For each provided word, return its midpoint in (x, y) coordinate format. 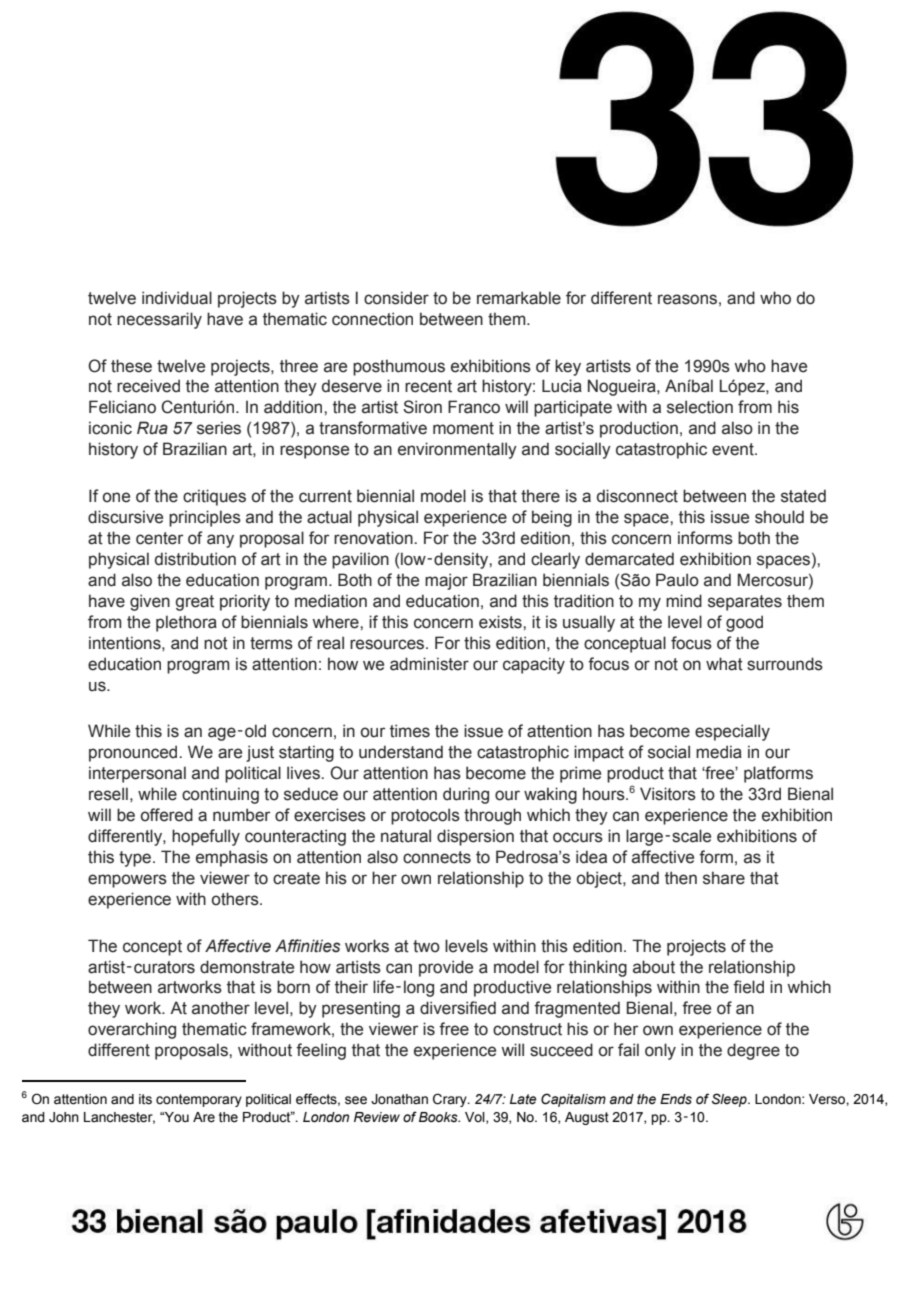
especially (732, 732)
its (145, 1099)
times (410, 731)
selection (700, 407)
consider (396, 298)
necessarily (159, 320)
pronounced (134, 753)
